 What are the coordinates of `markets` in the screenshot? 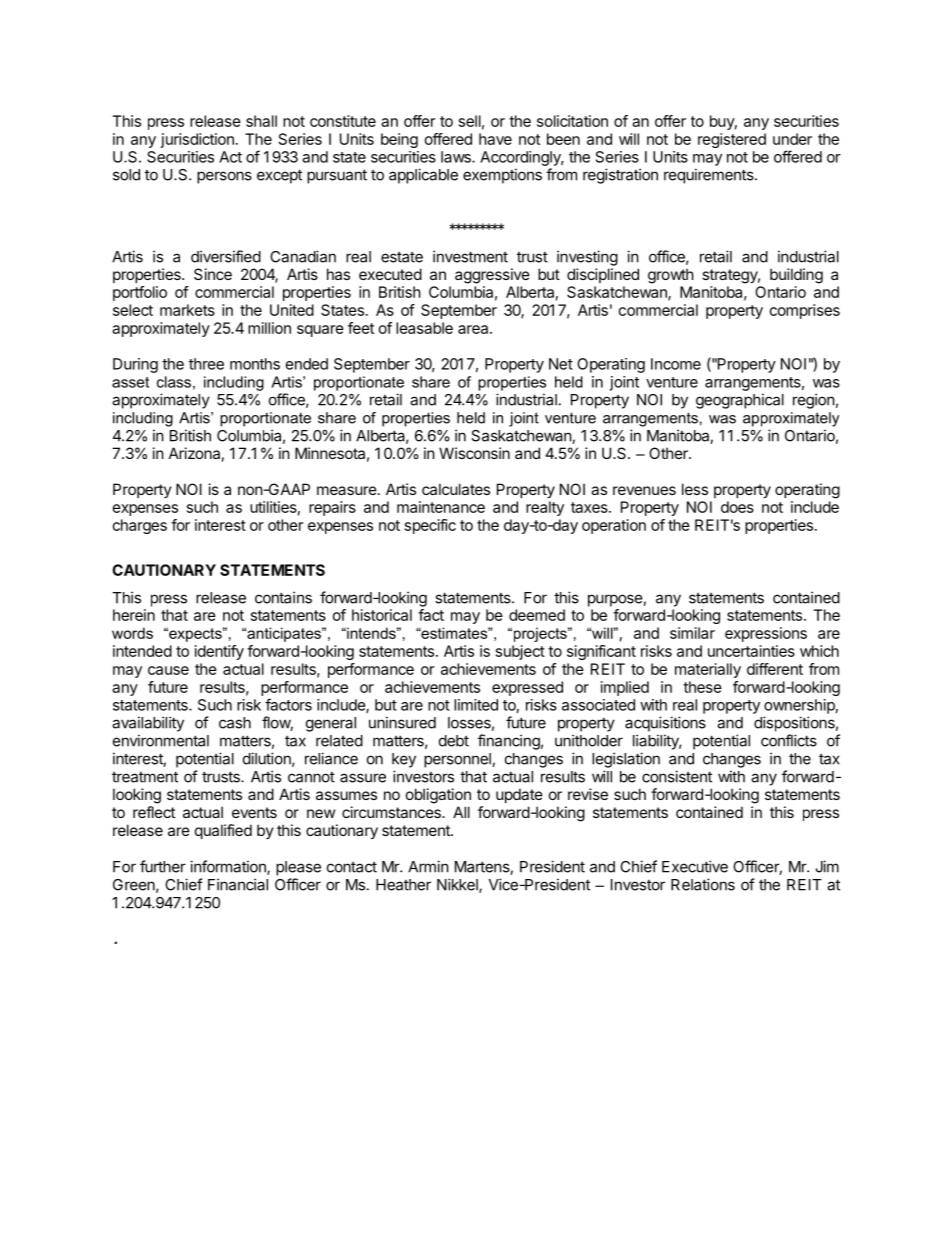 It's located at (187, 310).
